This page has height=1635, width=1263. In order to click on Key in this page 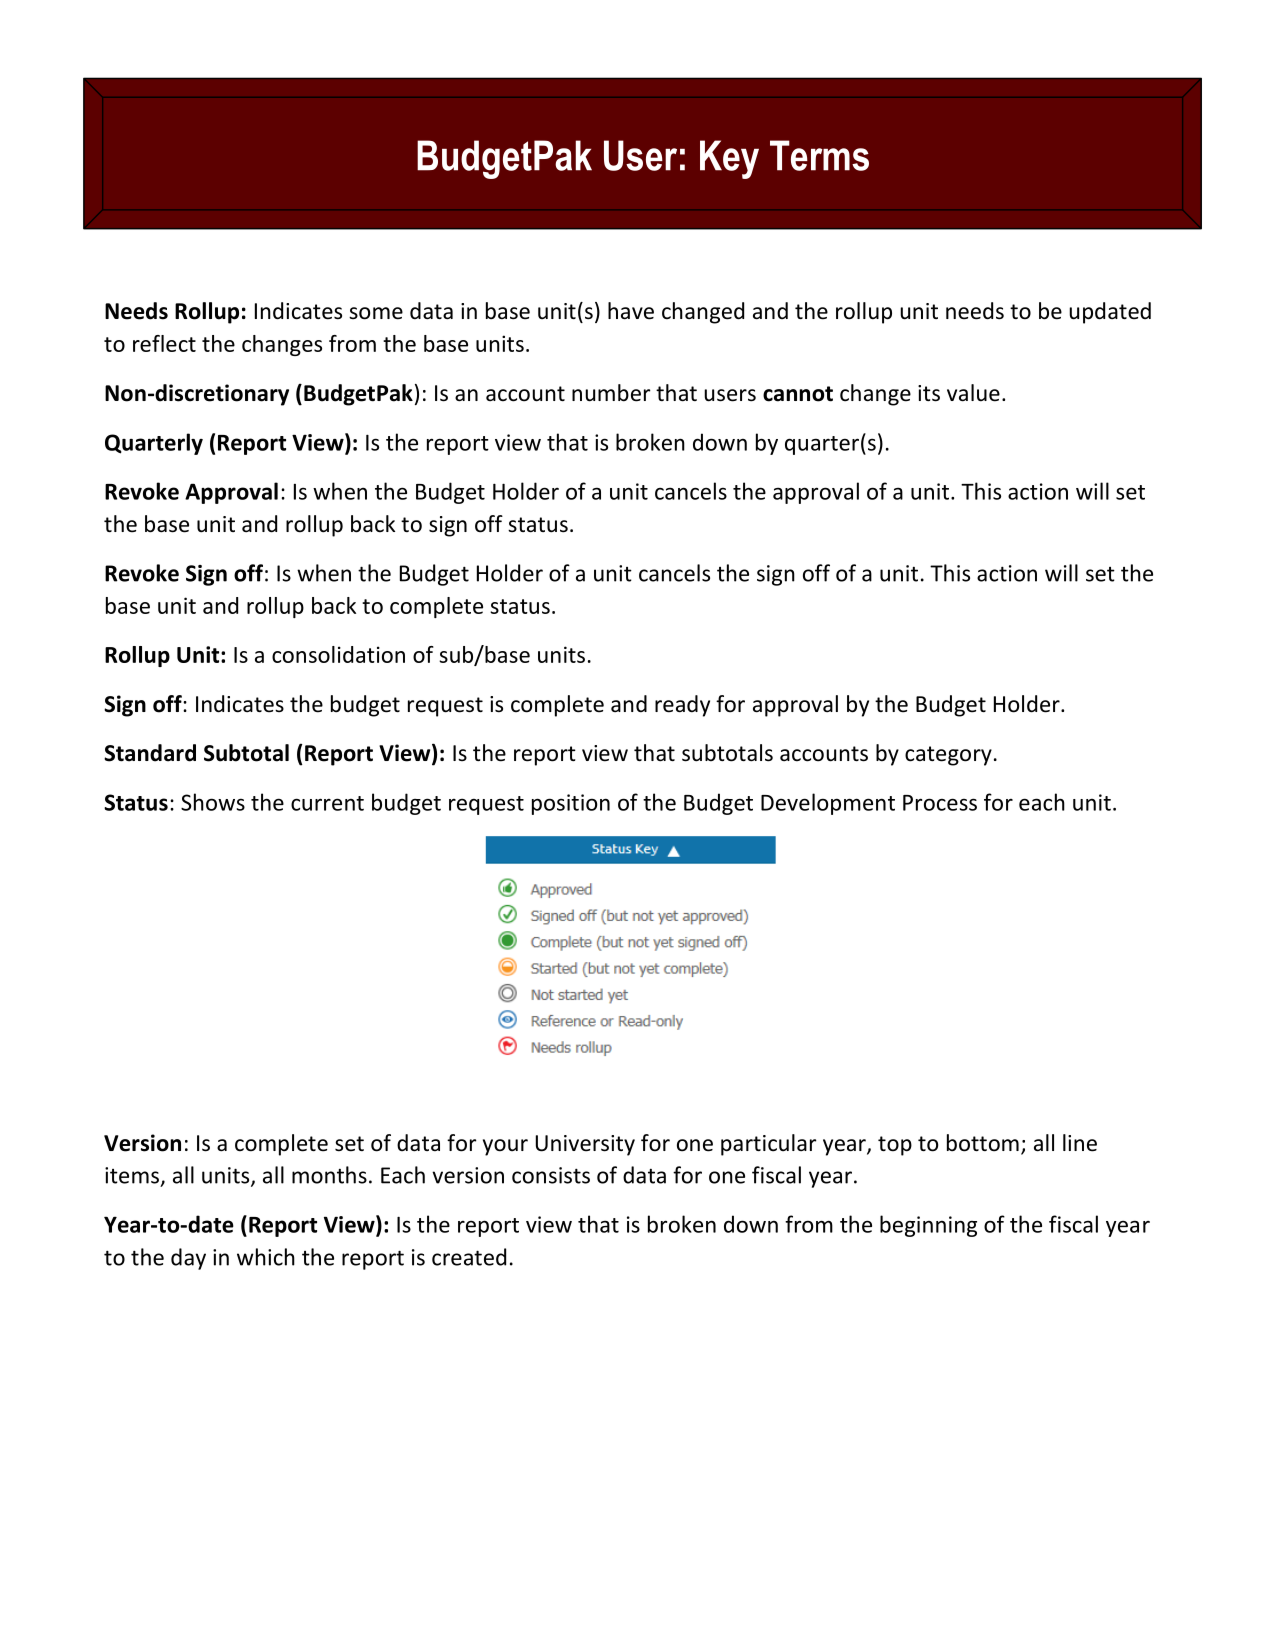, I will do `click(729, 159)`.
